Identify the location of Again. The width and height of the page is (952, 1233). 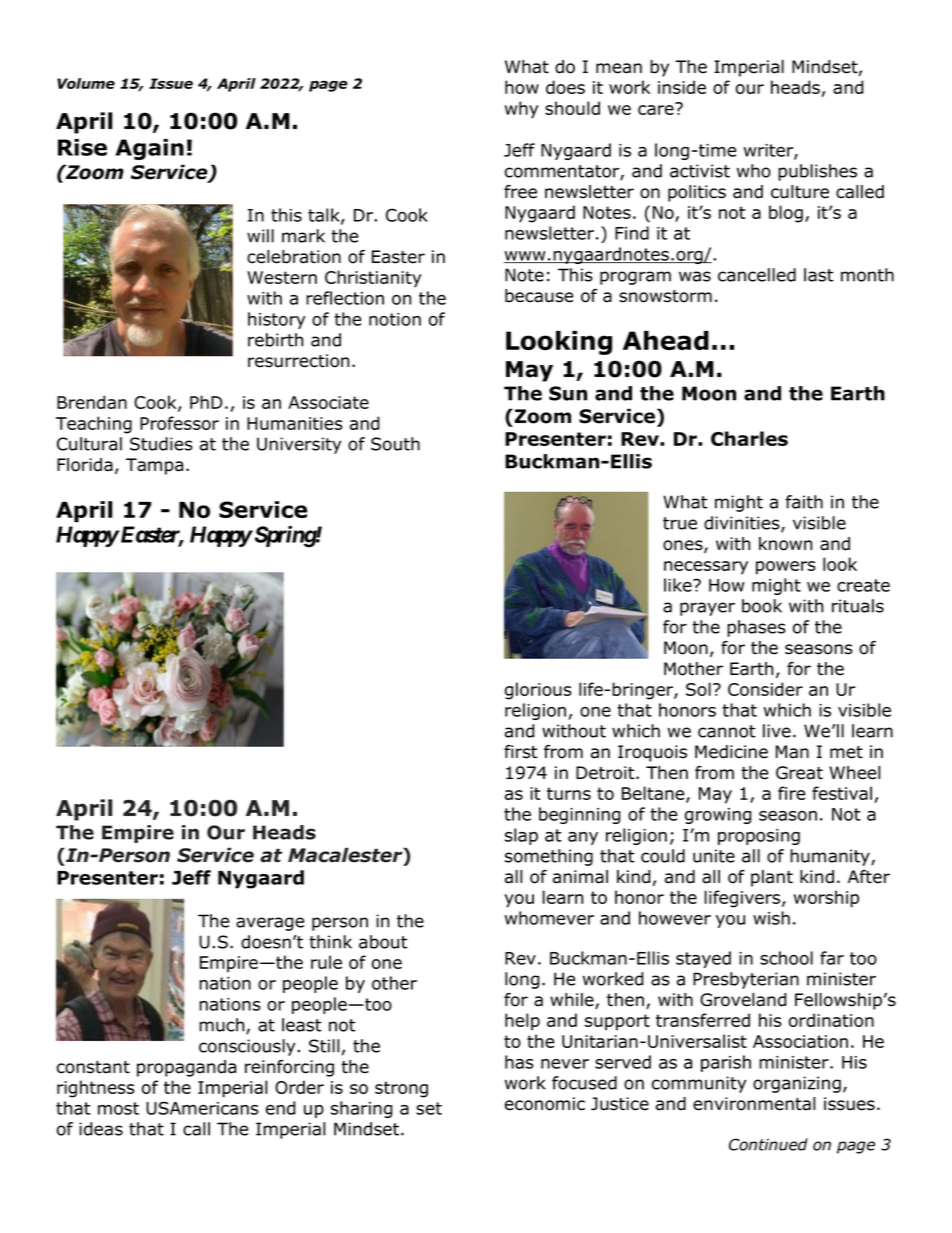
(149, 149).
